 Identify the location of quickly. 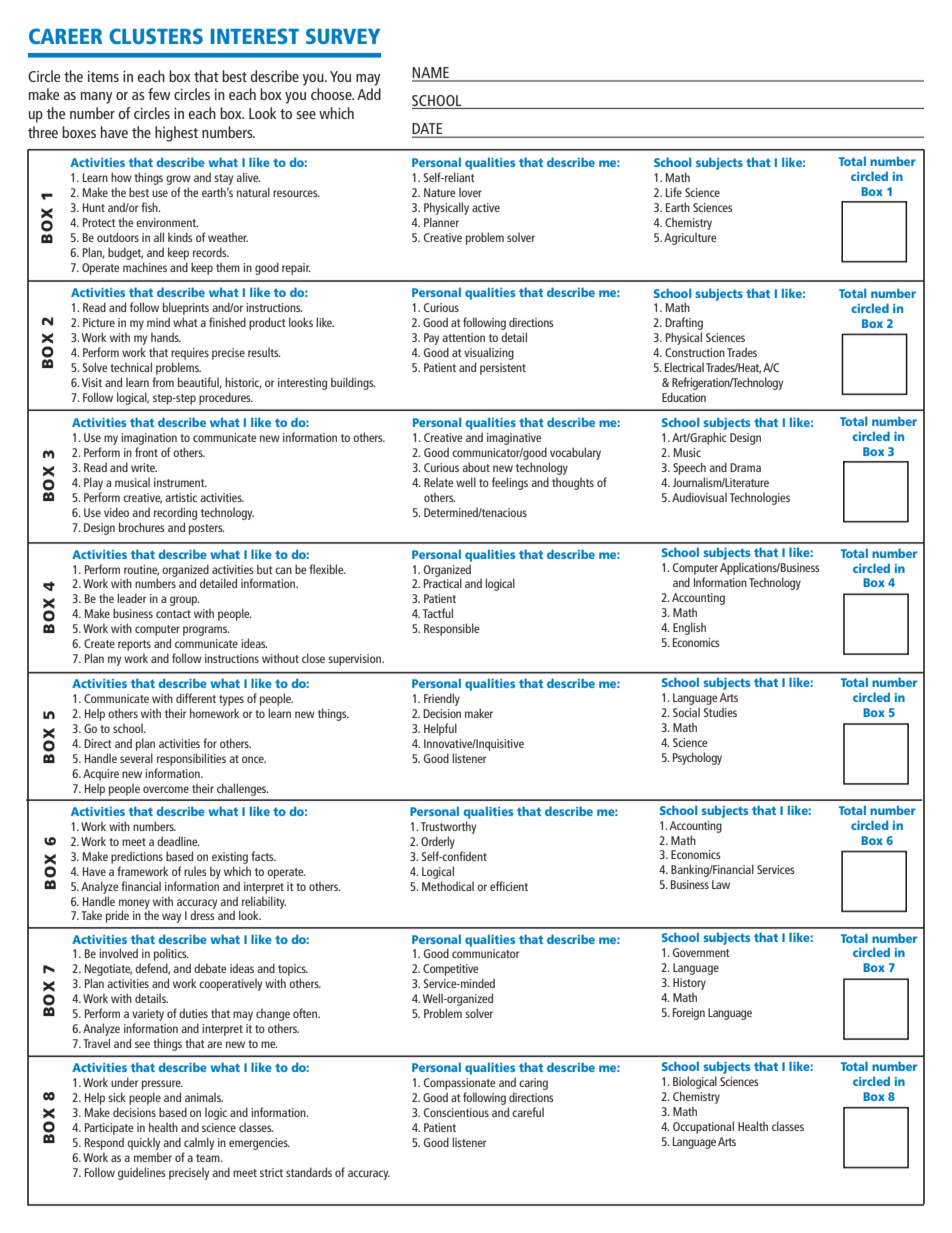
(143, 1143).
